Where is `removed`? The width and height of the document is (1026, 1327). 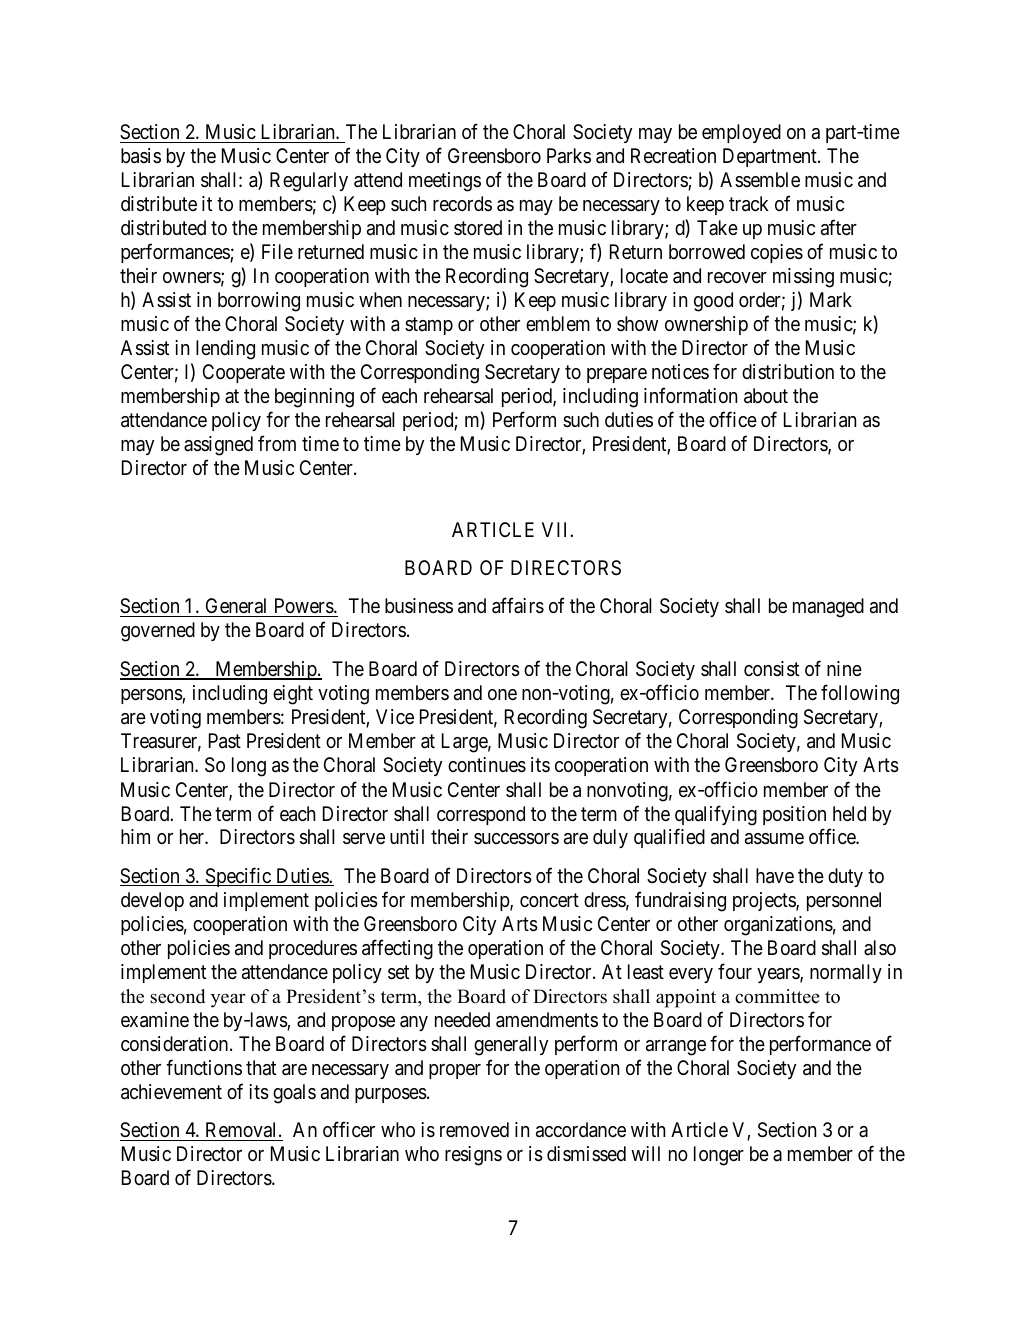 removed is located at coordinates (474, 1130).
